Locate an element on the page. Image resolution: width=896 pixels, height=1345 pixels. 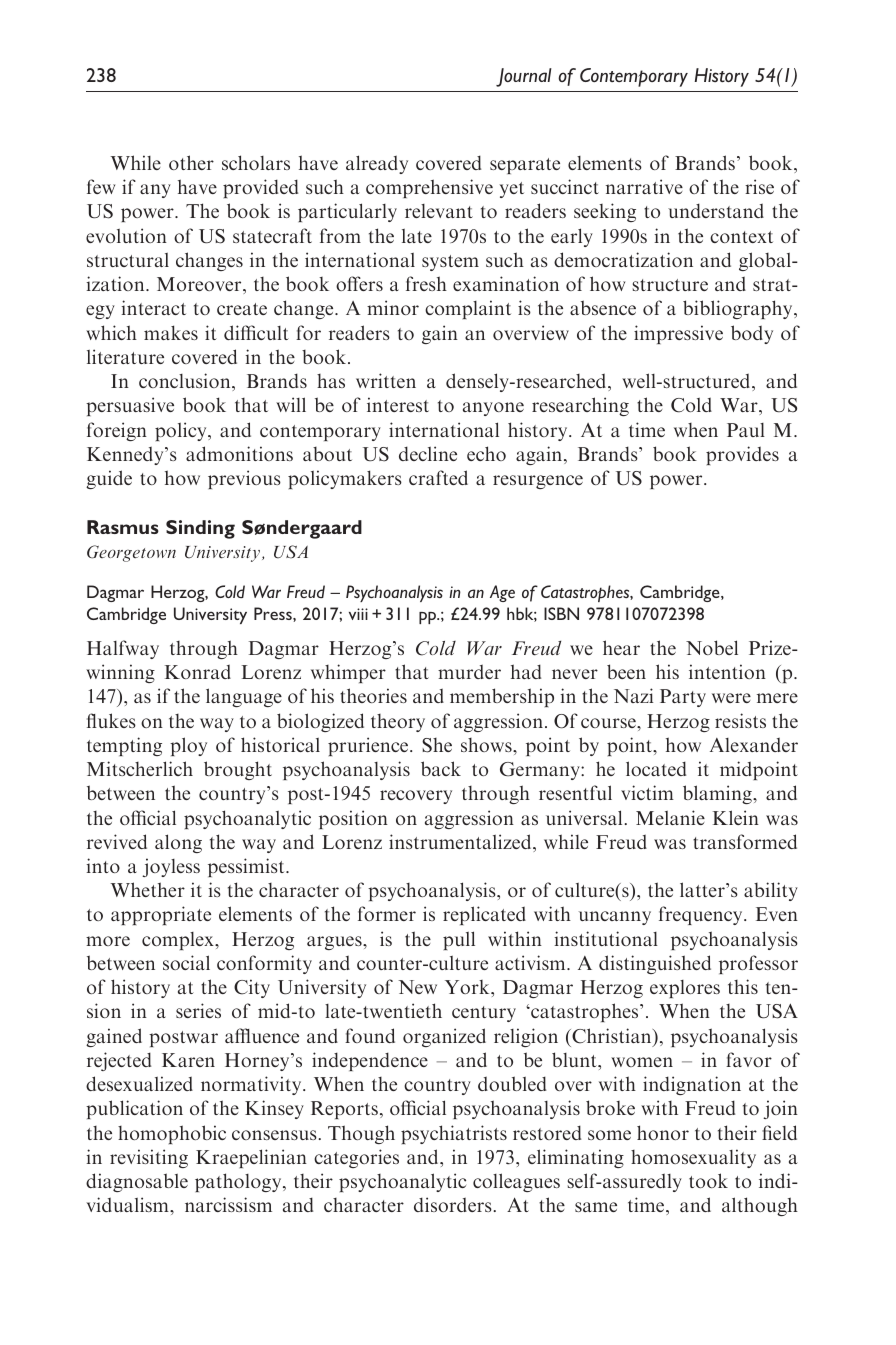
revisiting is located at coordinates (149, 1158).
